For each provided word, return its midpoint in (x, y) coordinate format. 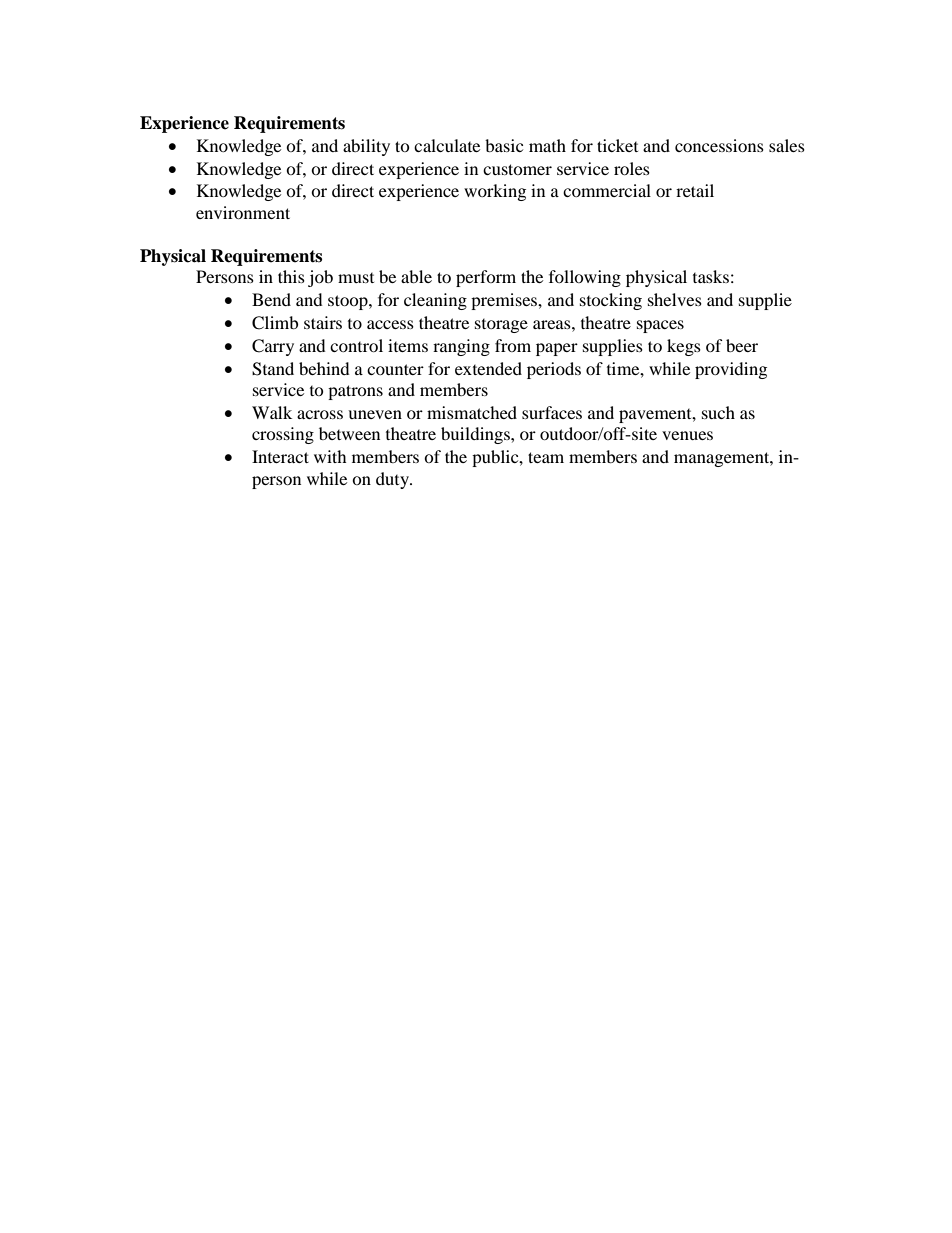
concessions (719, 145)
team (546, 457)
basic (504, 145)
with (330, 456)
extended (488, 368)
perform (486, 278)
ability (366, 147)
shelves (675, 299)
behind (324, 368)
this (291, 276)
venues (687, 435)
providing (731, 370)
